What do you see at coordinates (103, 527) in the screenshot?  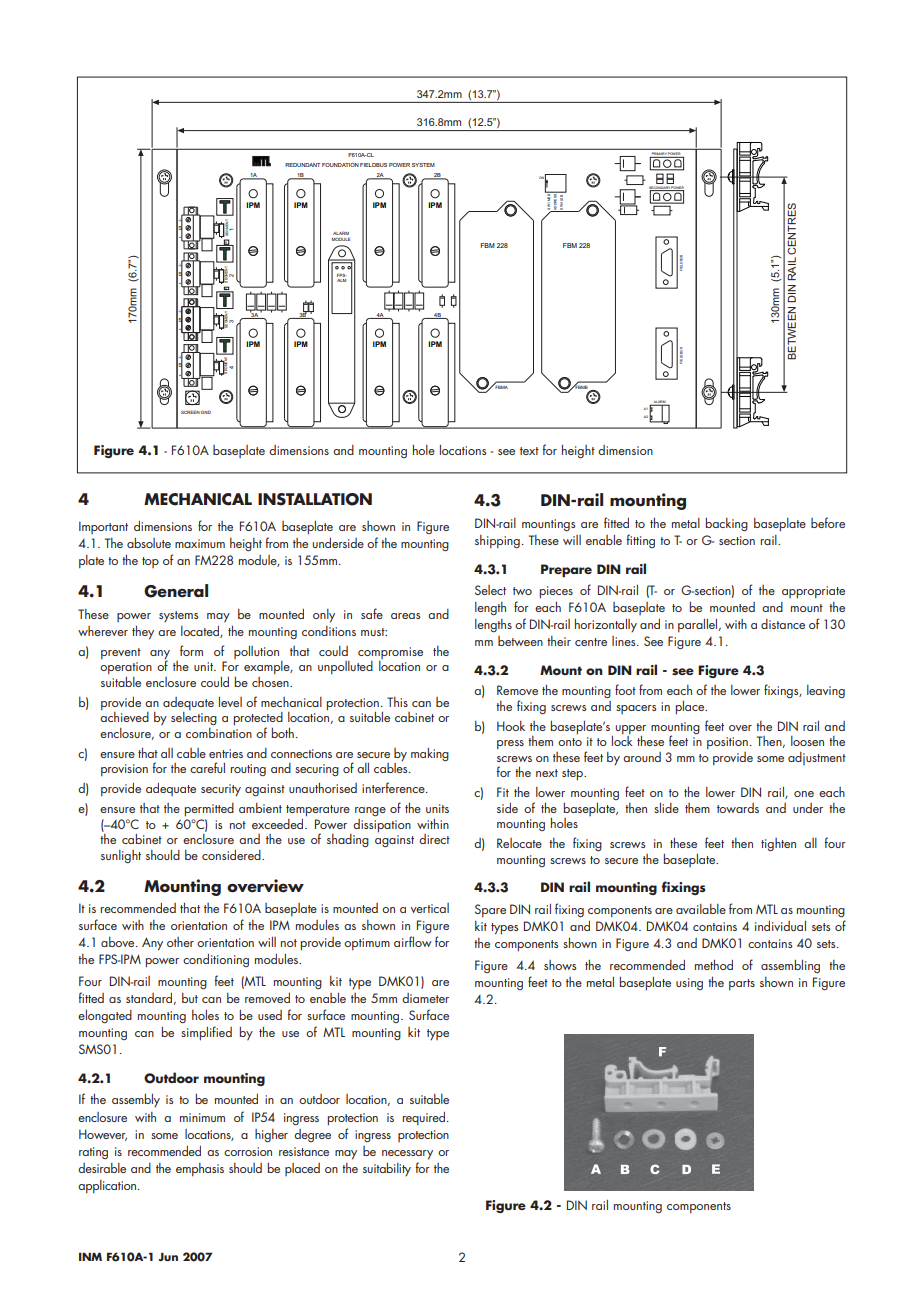 I see `Important` at bounding box center [103, 527].
